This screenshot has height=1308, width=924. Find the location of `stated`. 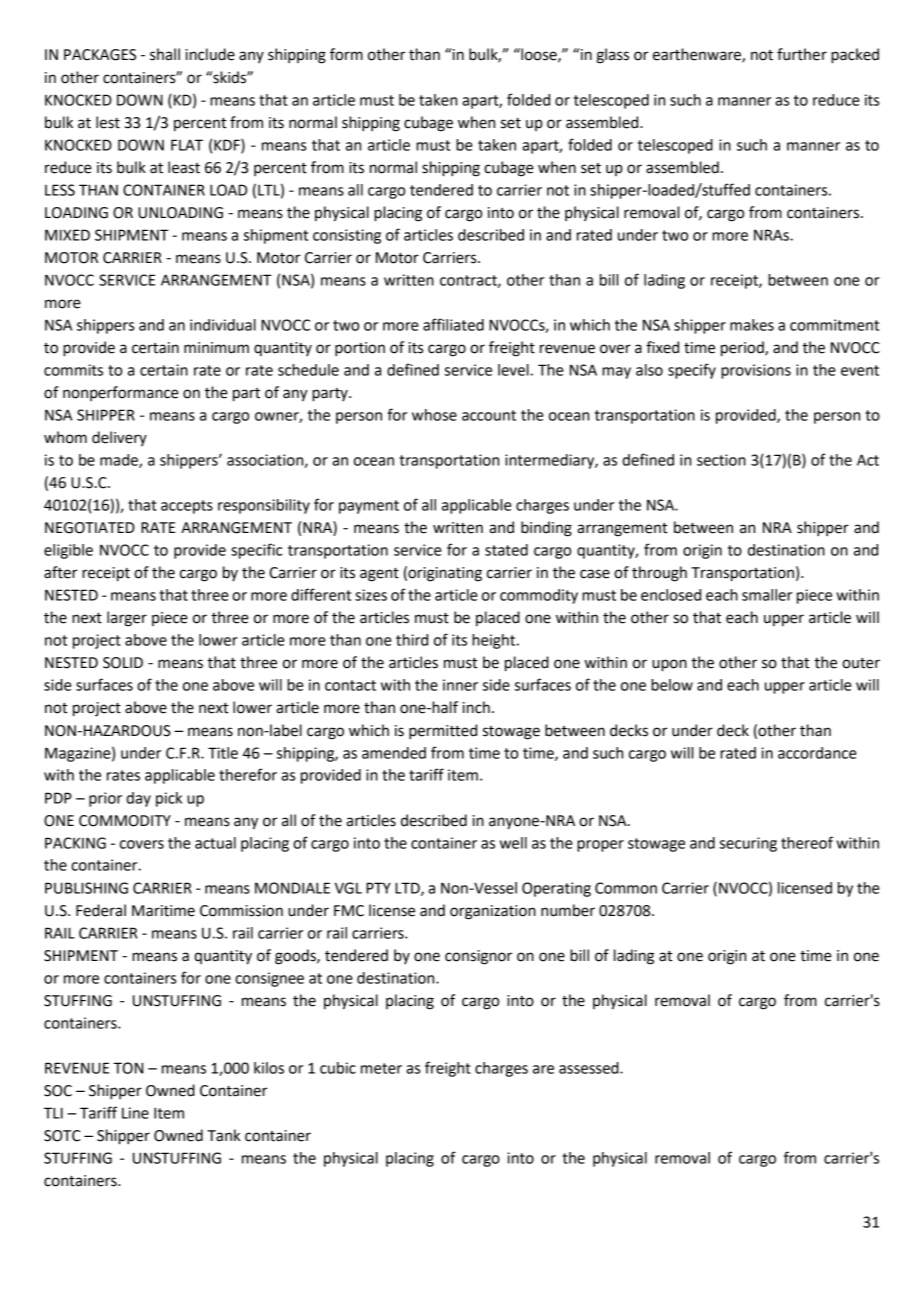

stated is located at coordinates (506, 550).
